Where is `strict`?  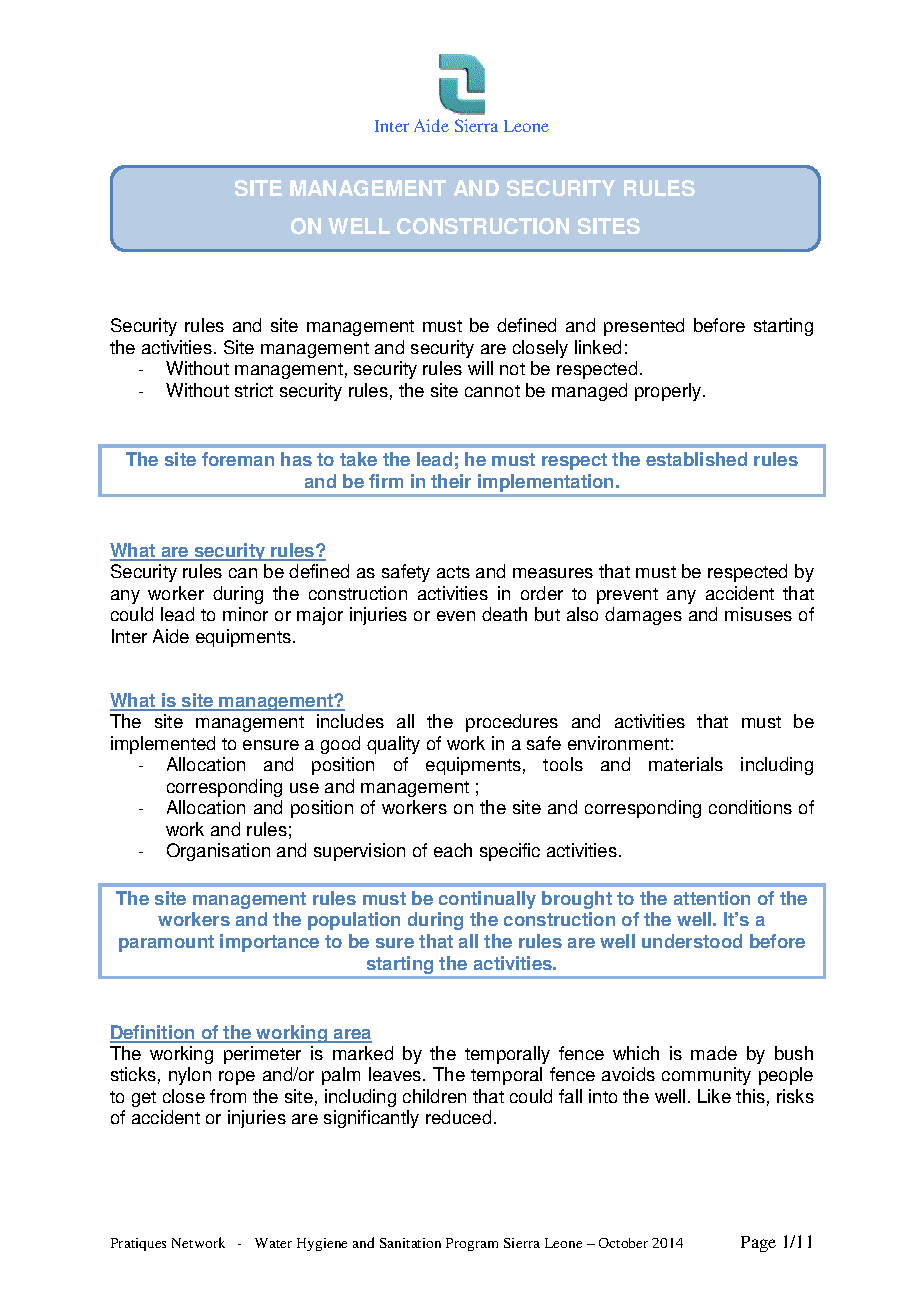
strict is located at coordinates (254, 390).
